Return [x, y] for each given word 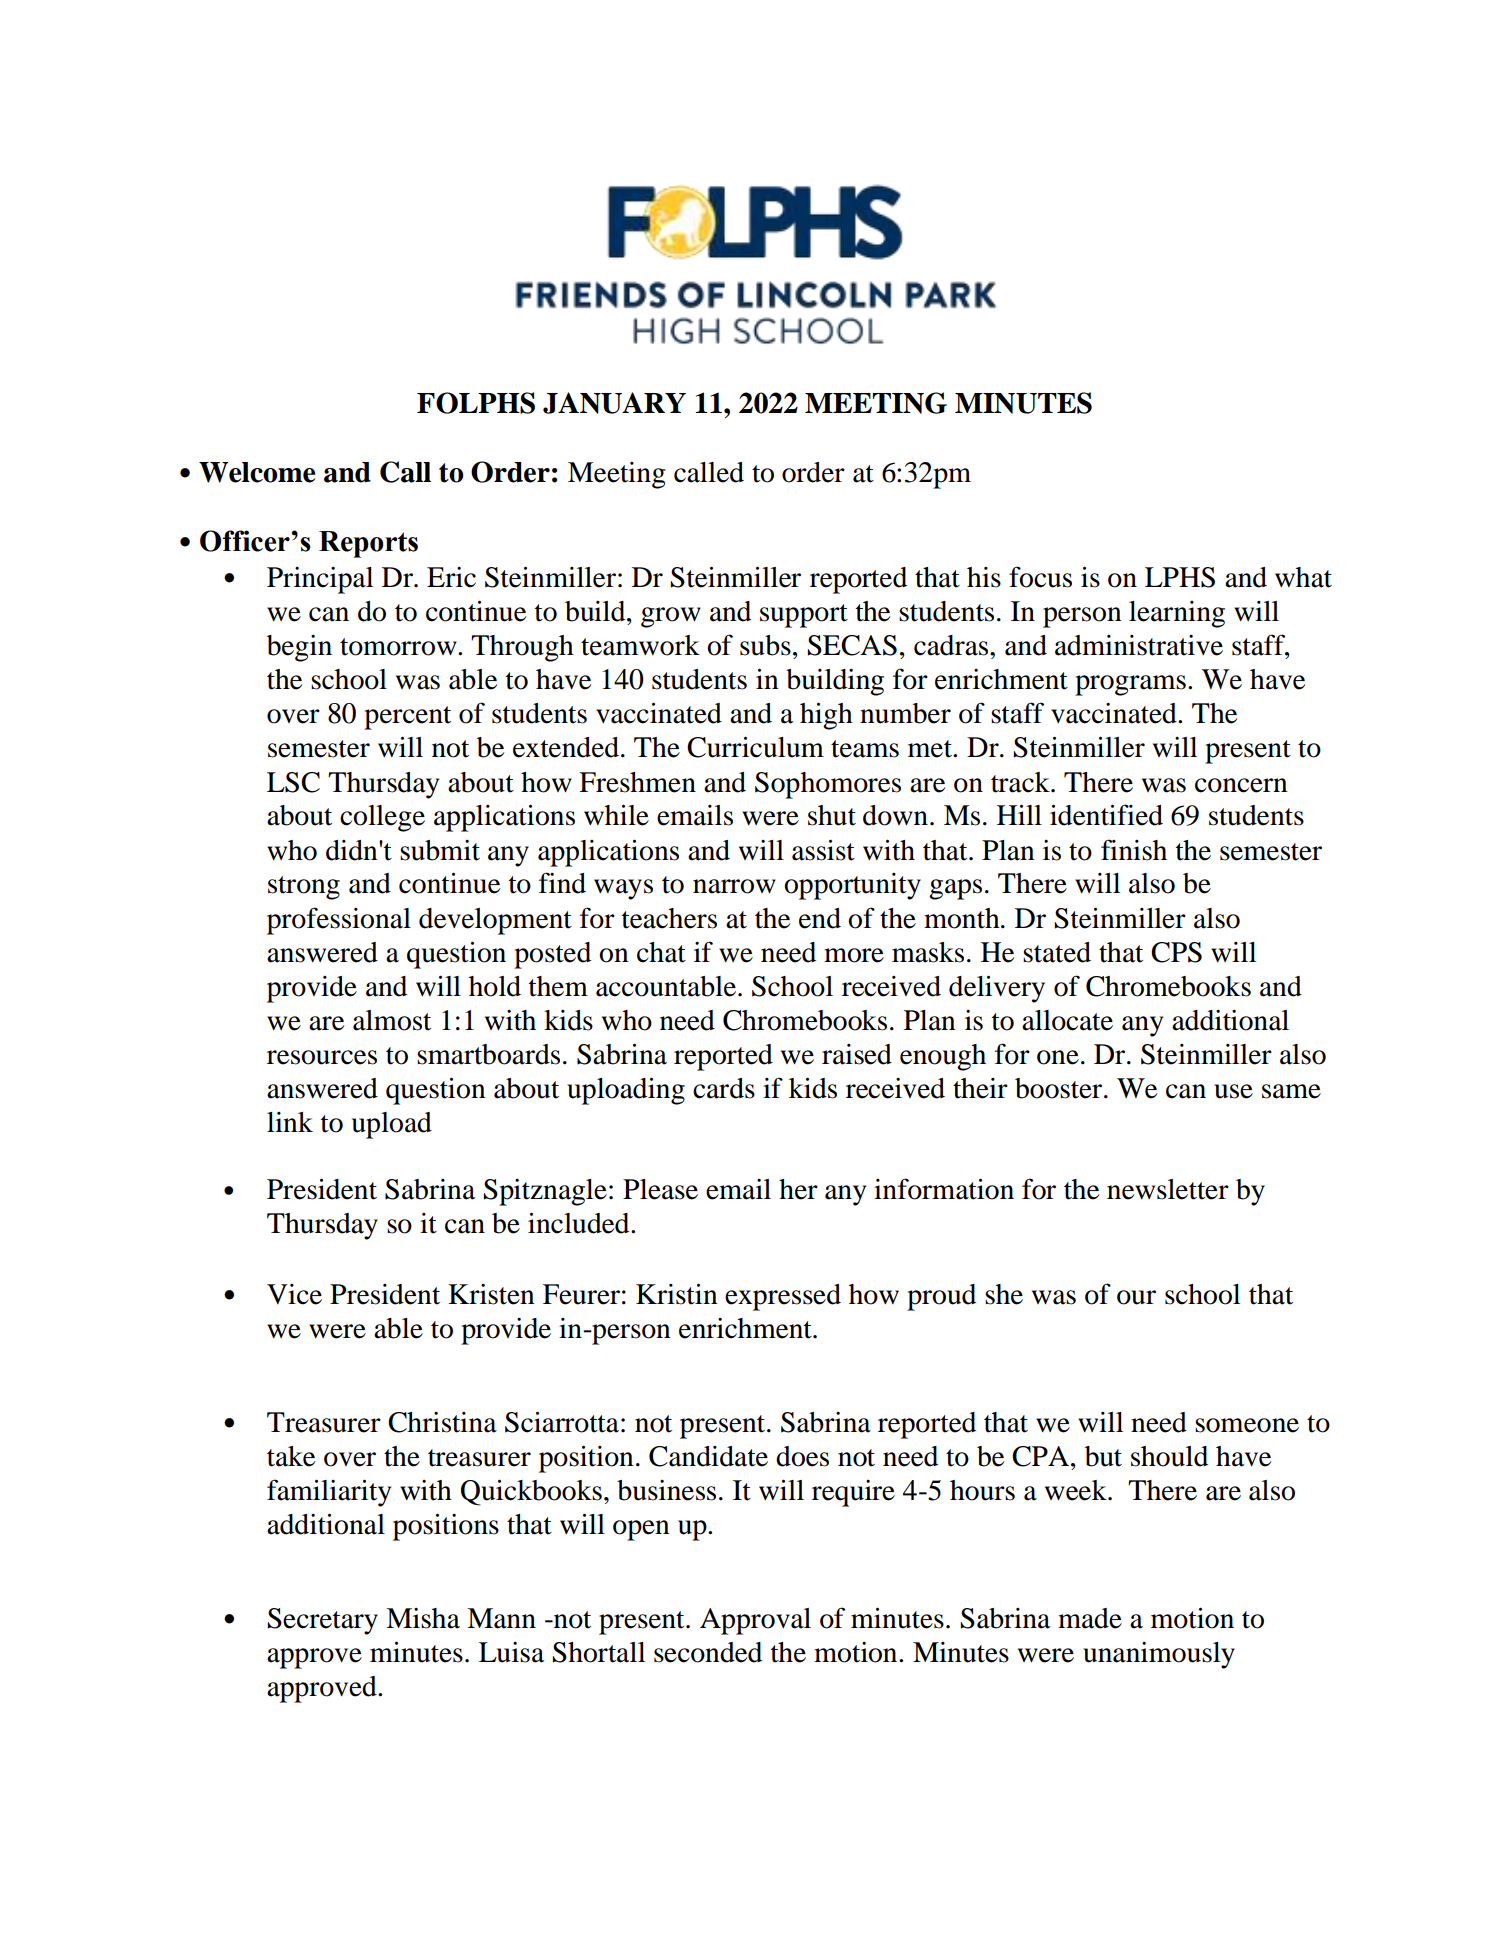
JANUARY [614, 403]
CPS [1176, 952]
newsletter [1168, 1189]
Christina [442, 1422]
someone [1247, 1425]
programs [1130, 685]
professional [339, 921]
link [290, 1122]
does [802, 1456]
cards [724, 1088]
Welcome [257, 472]
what [1303, 577]
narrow [734, 886]
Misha [423, 1618]
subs [765, 645]
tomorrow [399, 647]
